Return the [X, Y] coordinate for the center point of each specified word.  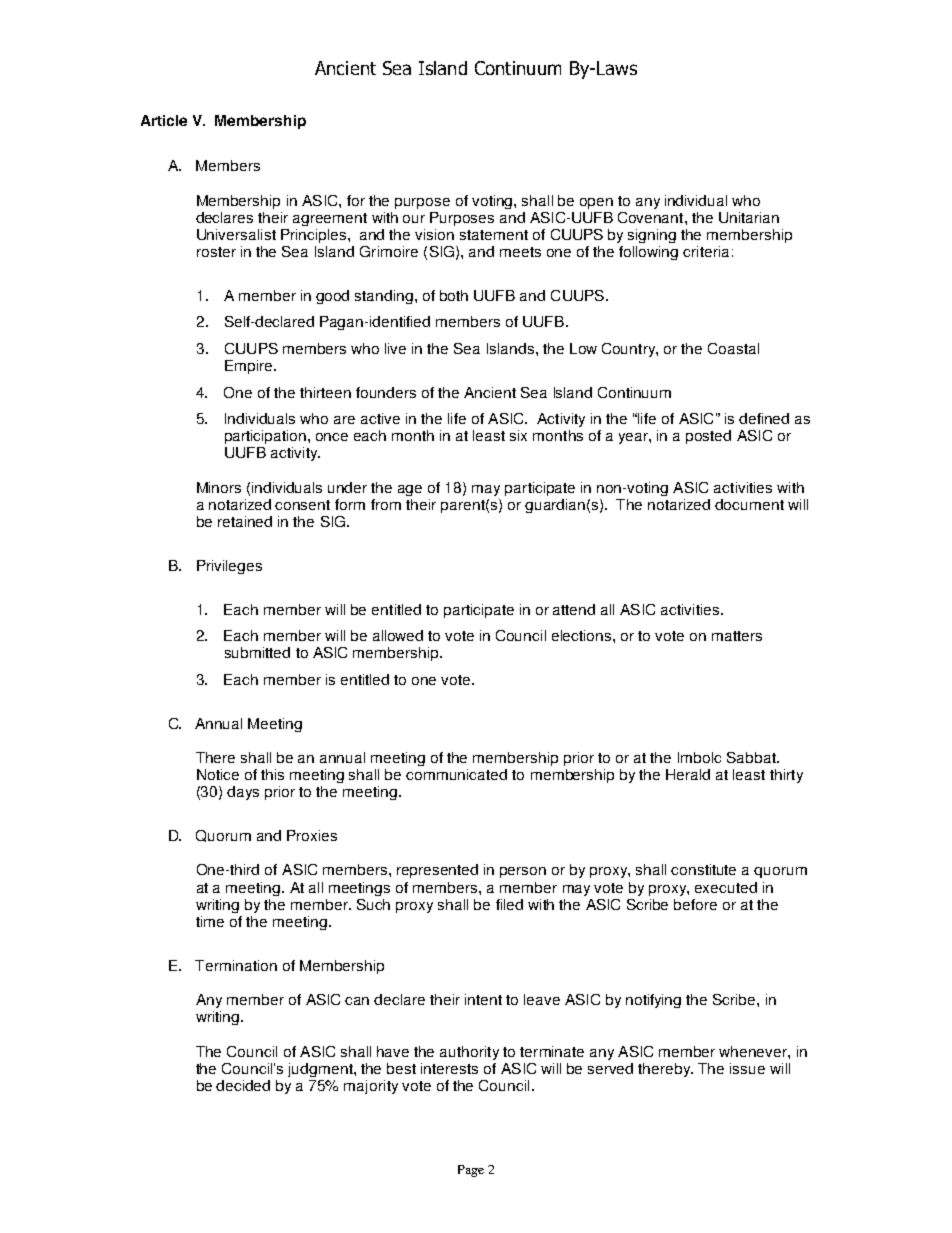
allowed [398, 635]
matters [737, 636]
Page [471, 1171]
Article [164, 120]
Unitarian [749, 217]
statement [494, 235]
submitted [257, 652]
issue [747, 1068]
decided [243, 1085]
